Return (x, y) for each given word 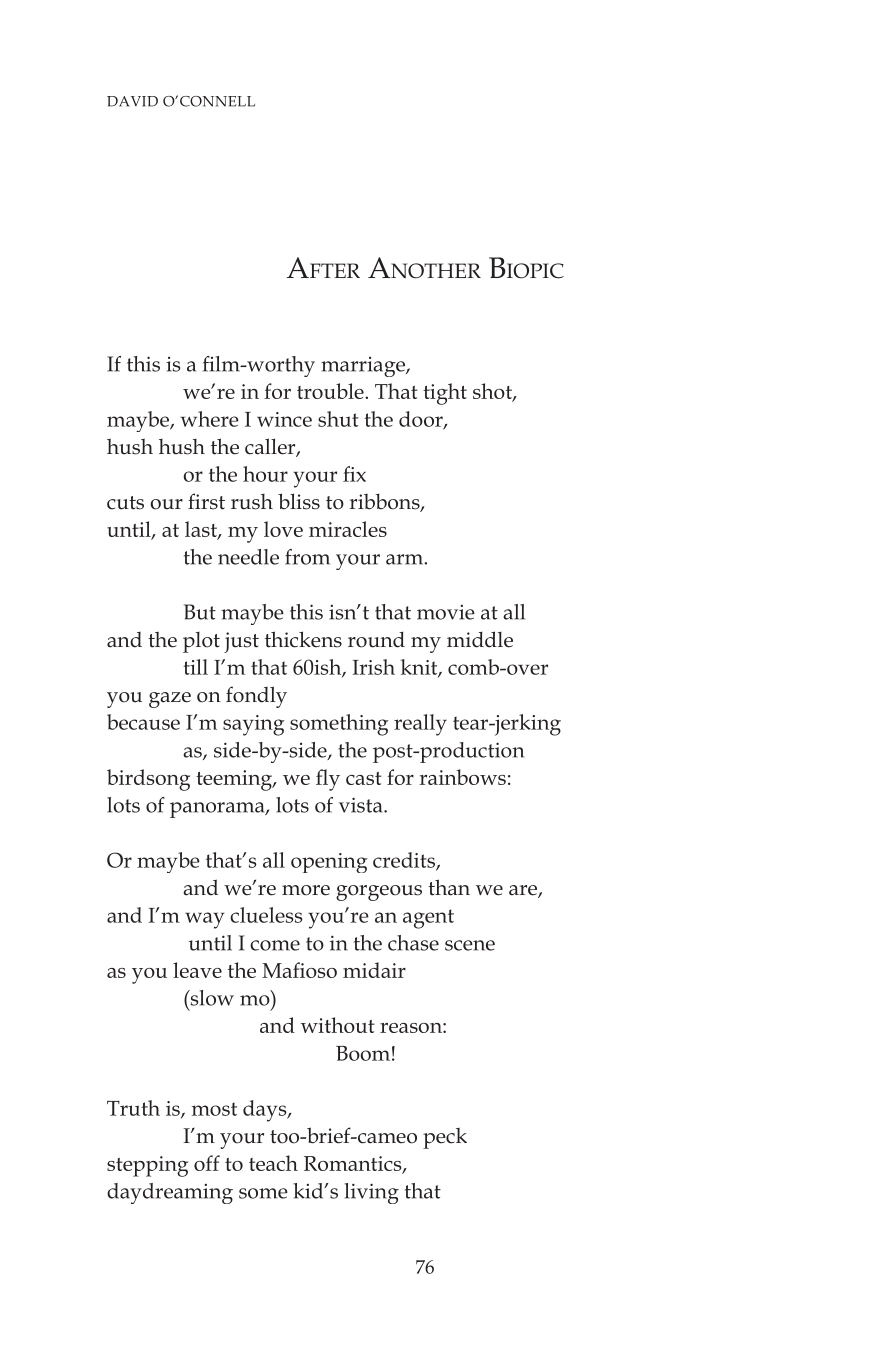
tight (445, 394)
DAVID (132, 101)
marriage (364, 367)
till (195, 667)
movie (446, 612)
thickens (303, 639)
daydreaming (170, 1193)
